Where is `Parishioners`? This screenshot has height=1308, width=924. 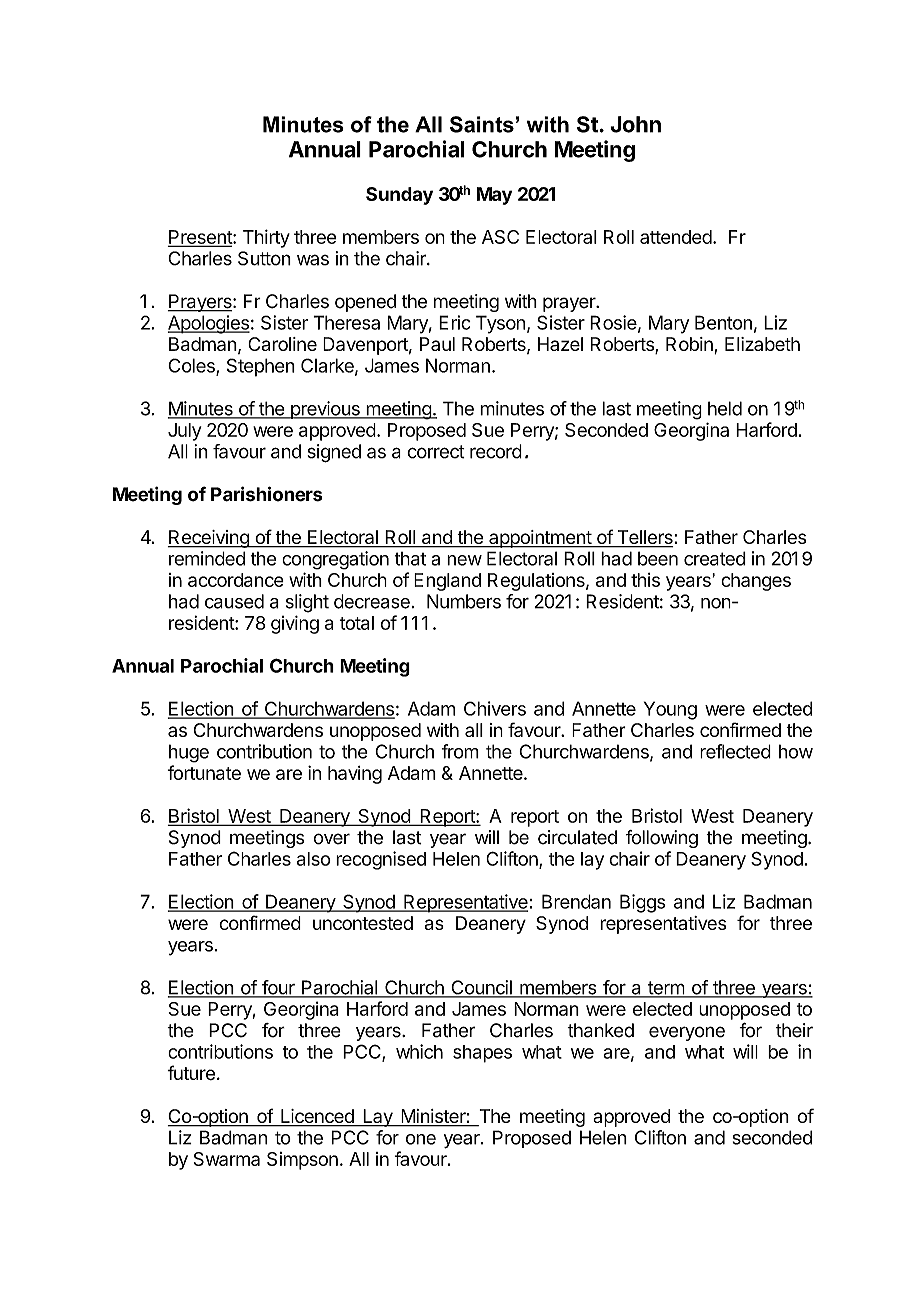 Parishioners is located at coordinates (266, 494).
